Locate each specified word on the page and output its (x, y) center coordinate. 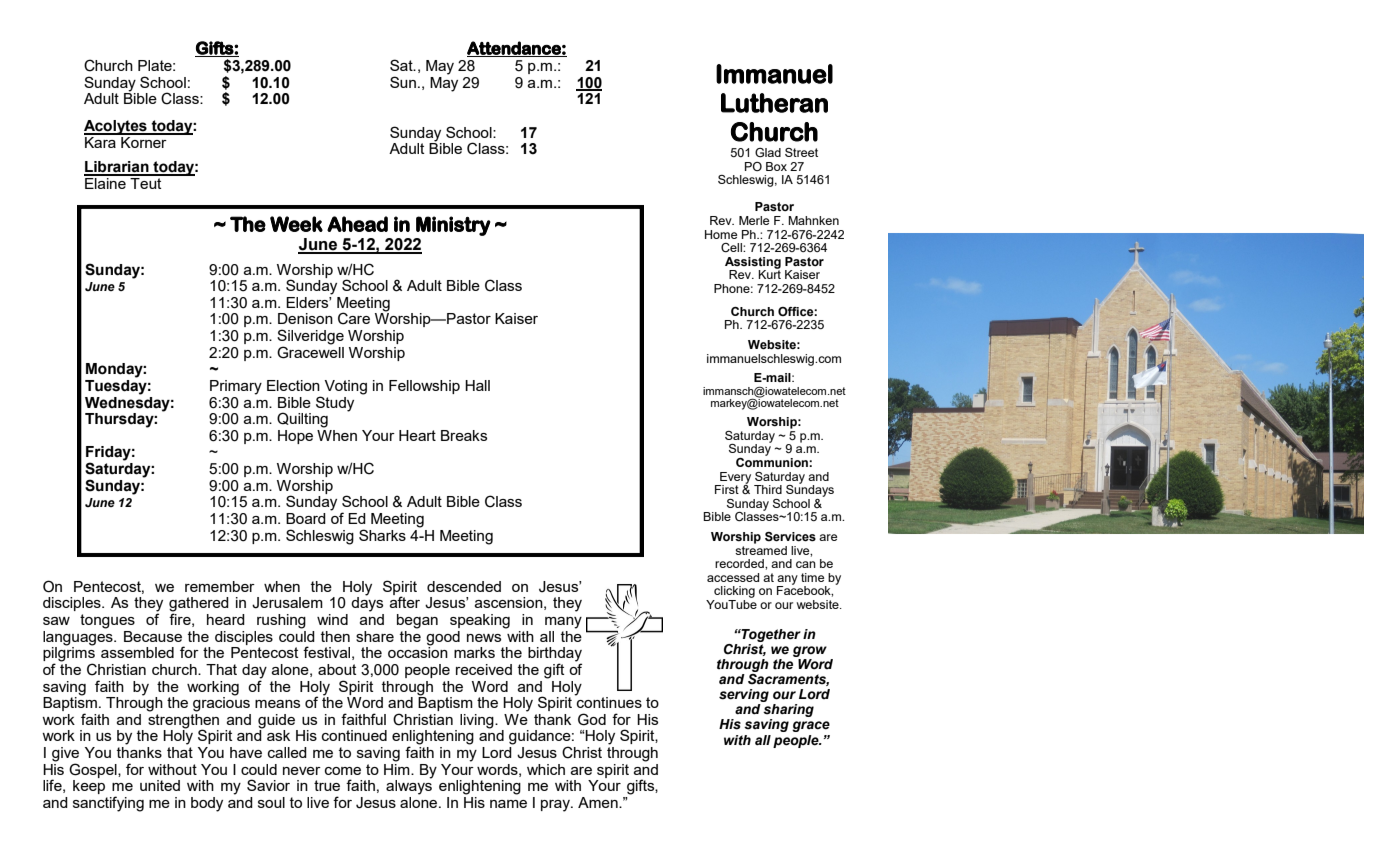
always (409, 786)
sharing (788, 712)
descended (464, 586)
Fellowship (424, 387)
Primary (236, 387)
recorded (740, 563)
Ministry (453, 226)
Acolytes (116, 127)
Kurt (769, 273)
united (160, 785)
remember (220, 586)
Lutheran (774, 103)
